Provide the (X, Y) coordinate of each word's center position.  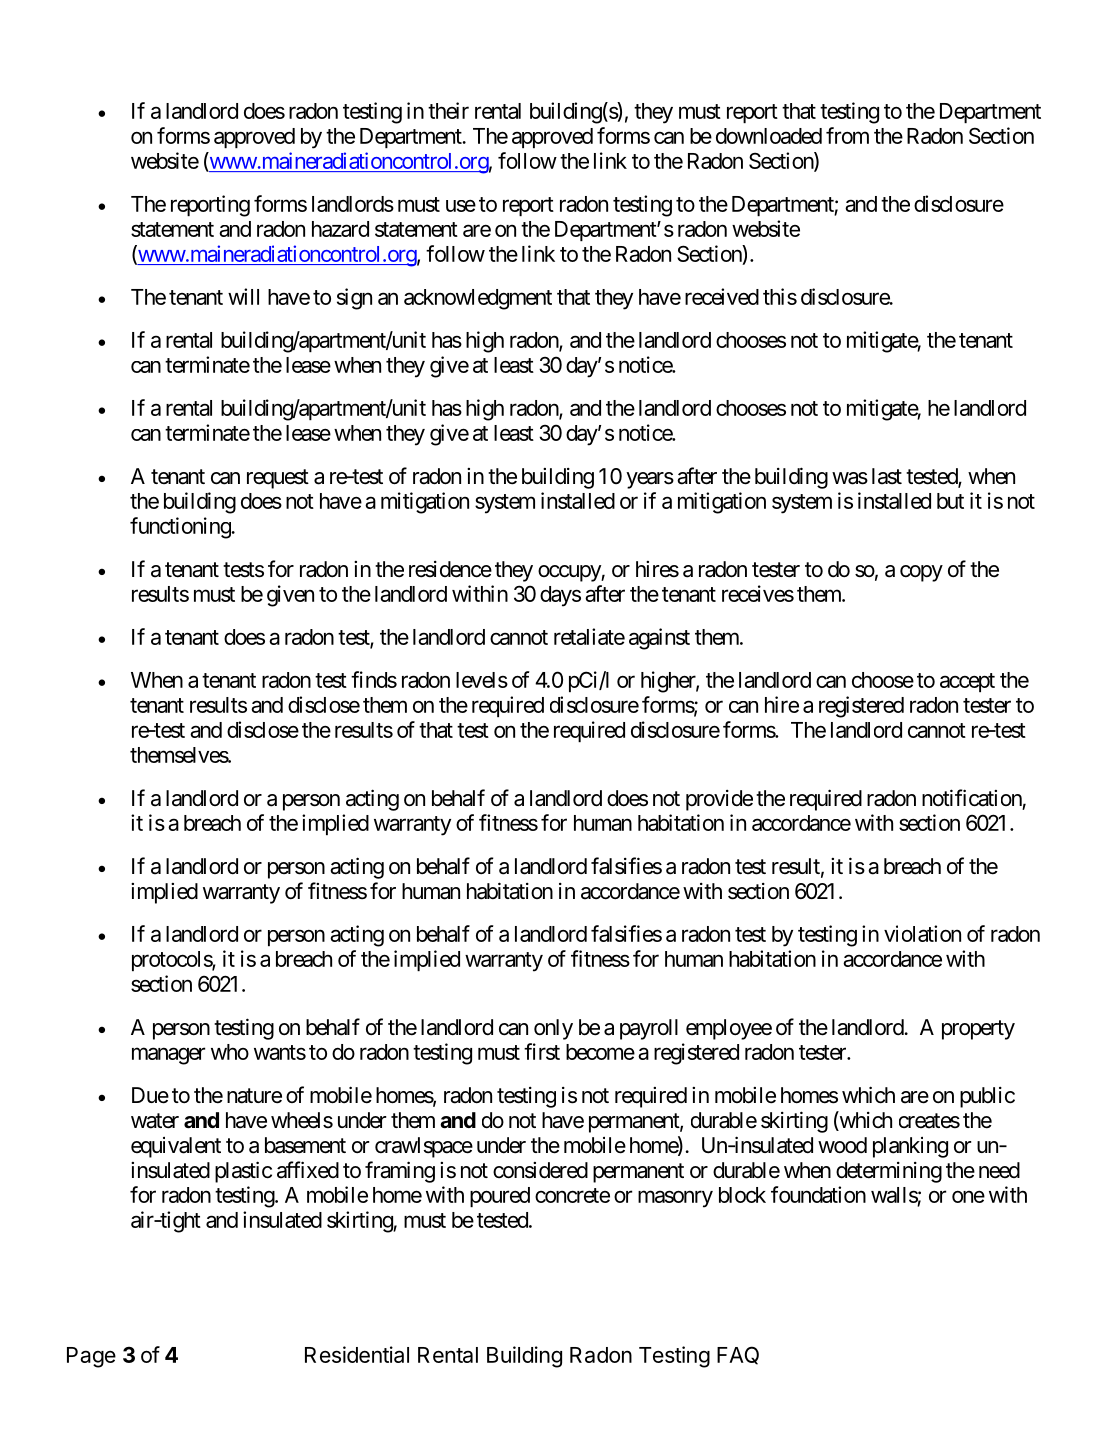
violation (922, 933)
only (553, 1029)
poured (500, 1197)
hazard (340, 229)
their (448, 110)
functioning (181, 528)
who (230, 1052)
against (659, 639)
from (847, 135)
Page (91, 1357)
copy (921, 573)
